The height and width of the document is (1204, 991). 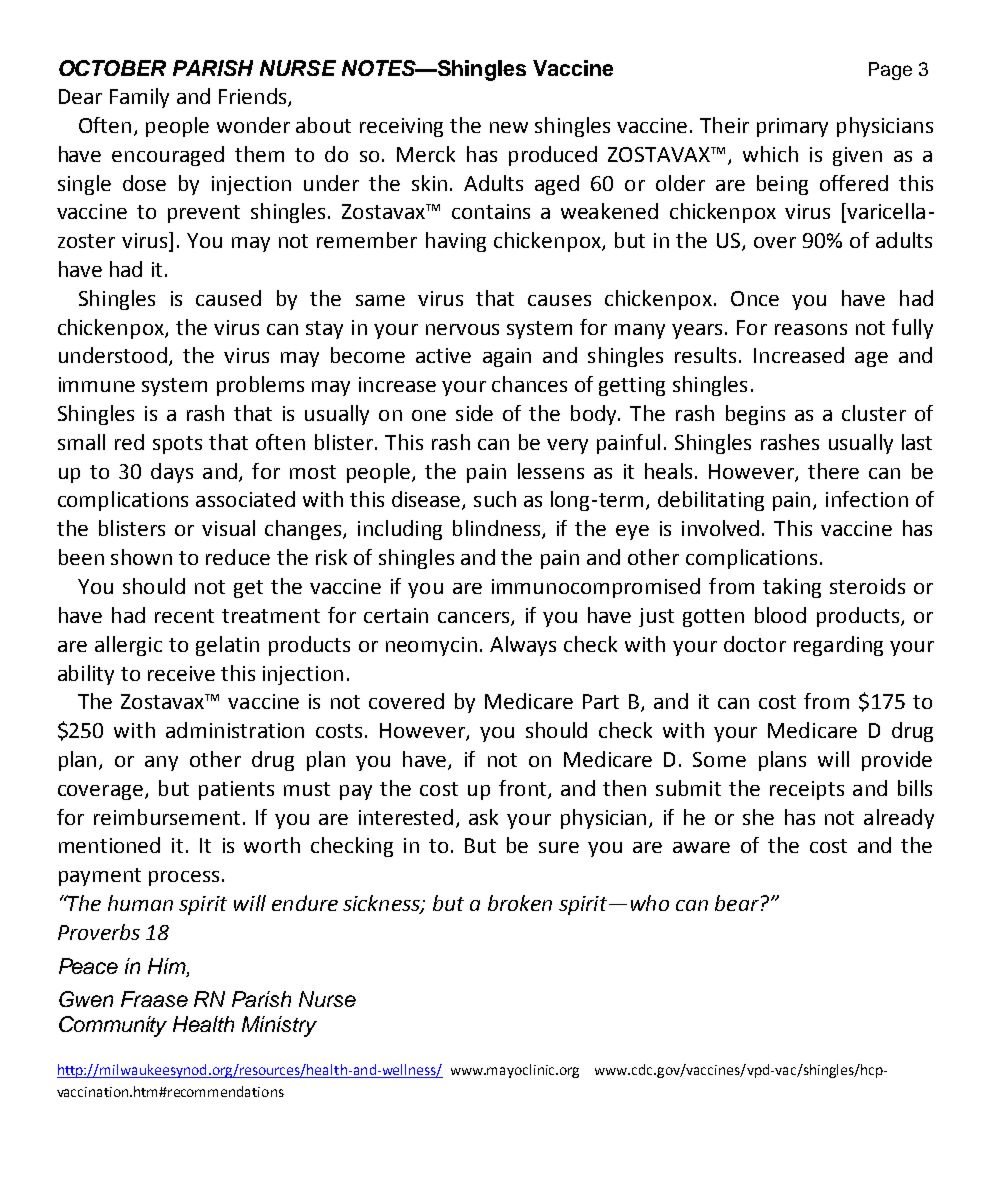 I want to click on taking, so click(x=792, y=588).
